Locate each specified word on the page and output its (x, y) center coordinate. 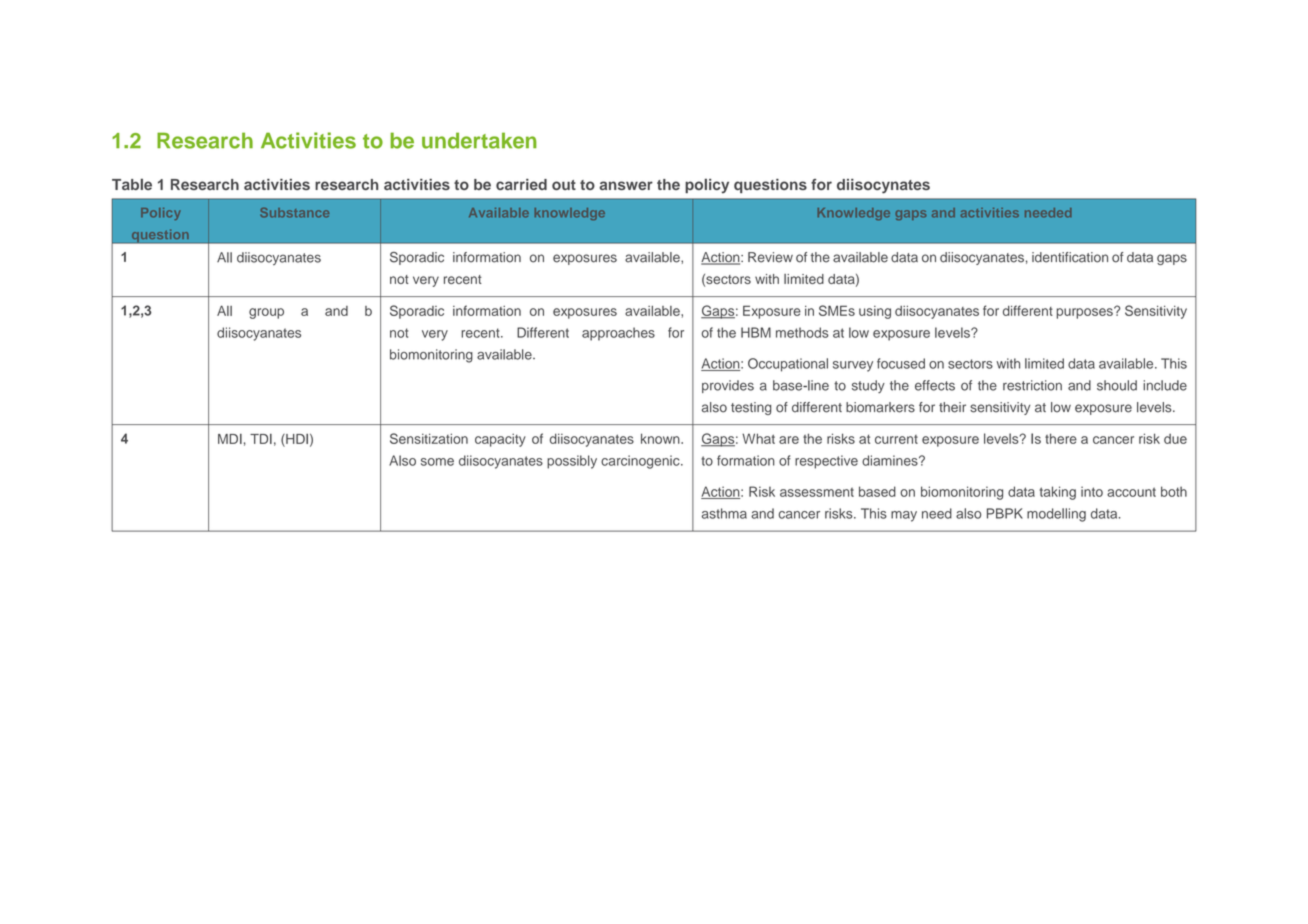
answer (626, 185)
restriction (1032, 385)
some (437, 462)
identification (1070, 257)
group (266, 313)
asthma (724, 513)
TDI (261, 439)
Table (132, 184)
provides (728, 386)
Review (770, 257)
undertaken (479, 140)
